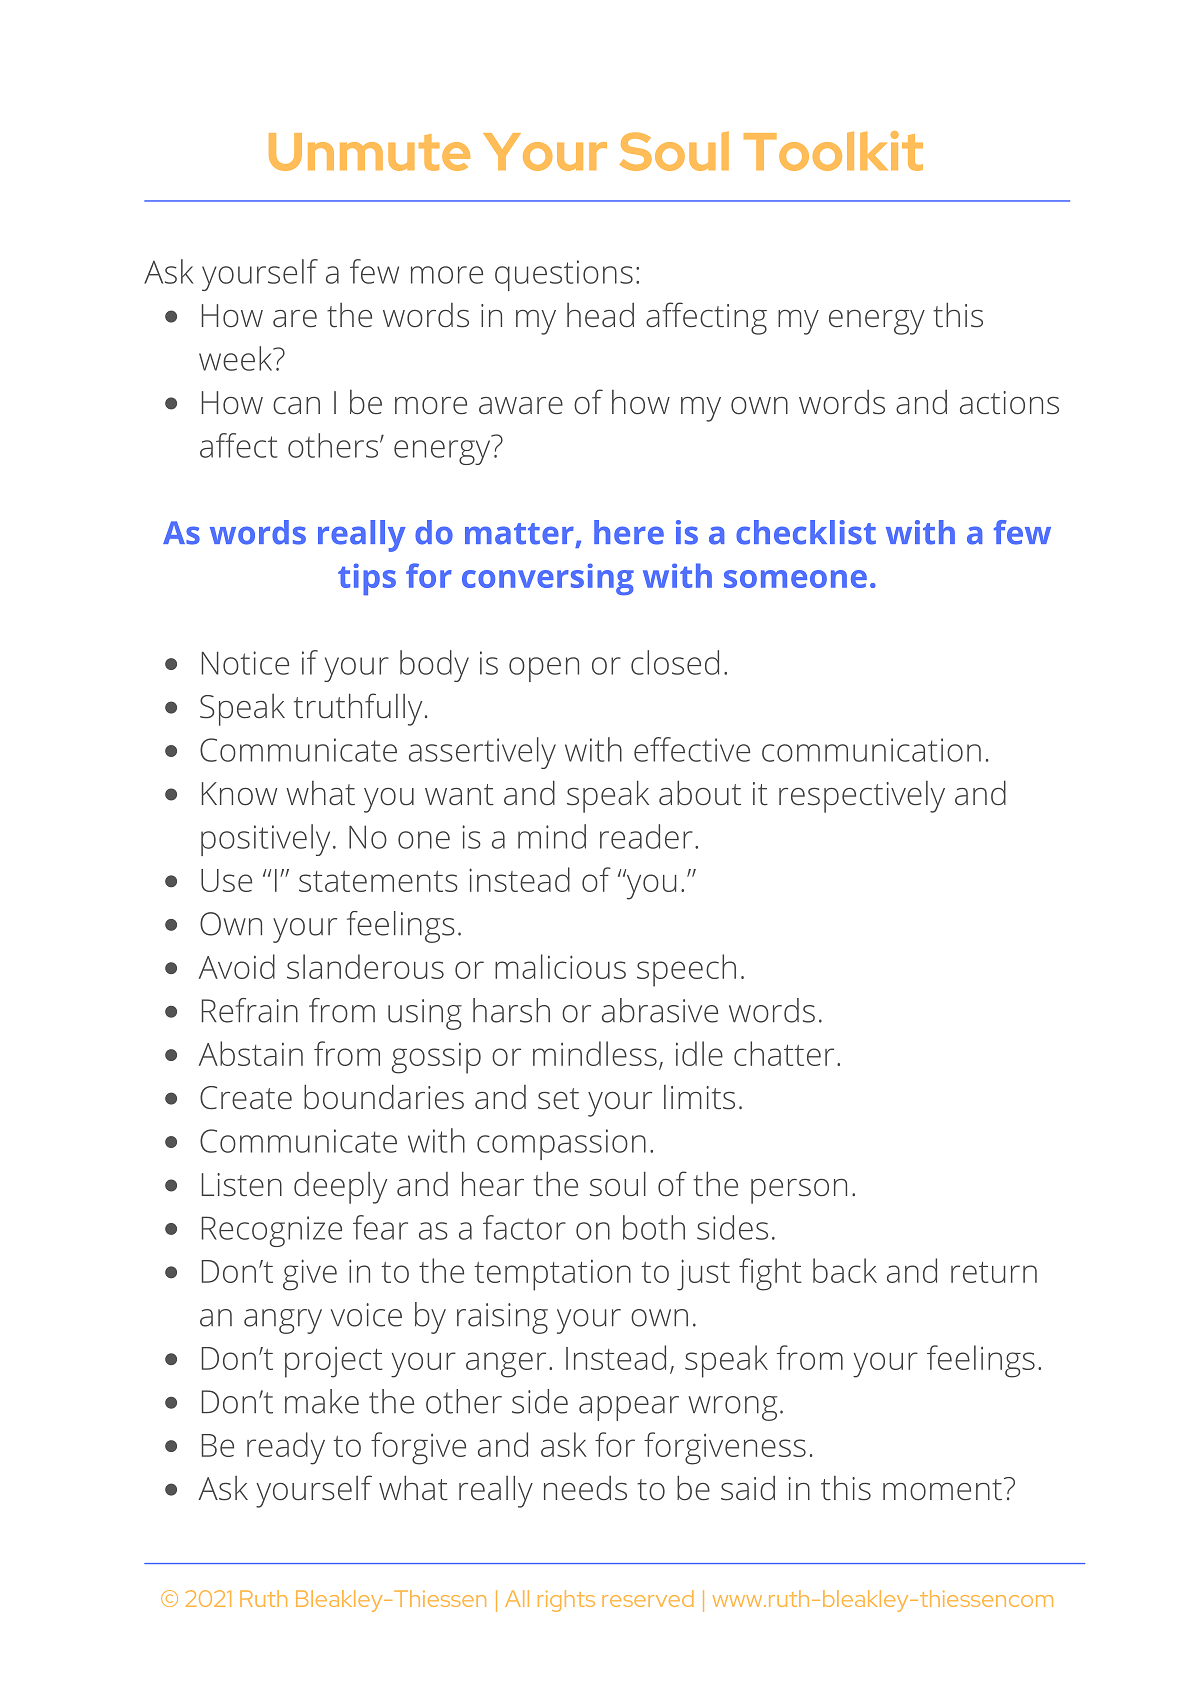 This screenshot has height=1681, width=1189. What do you see at coordinates (378, 881) in the screenshot?
I see `statements` at bounding box center [378, 881].
